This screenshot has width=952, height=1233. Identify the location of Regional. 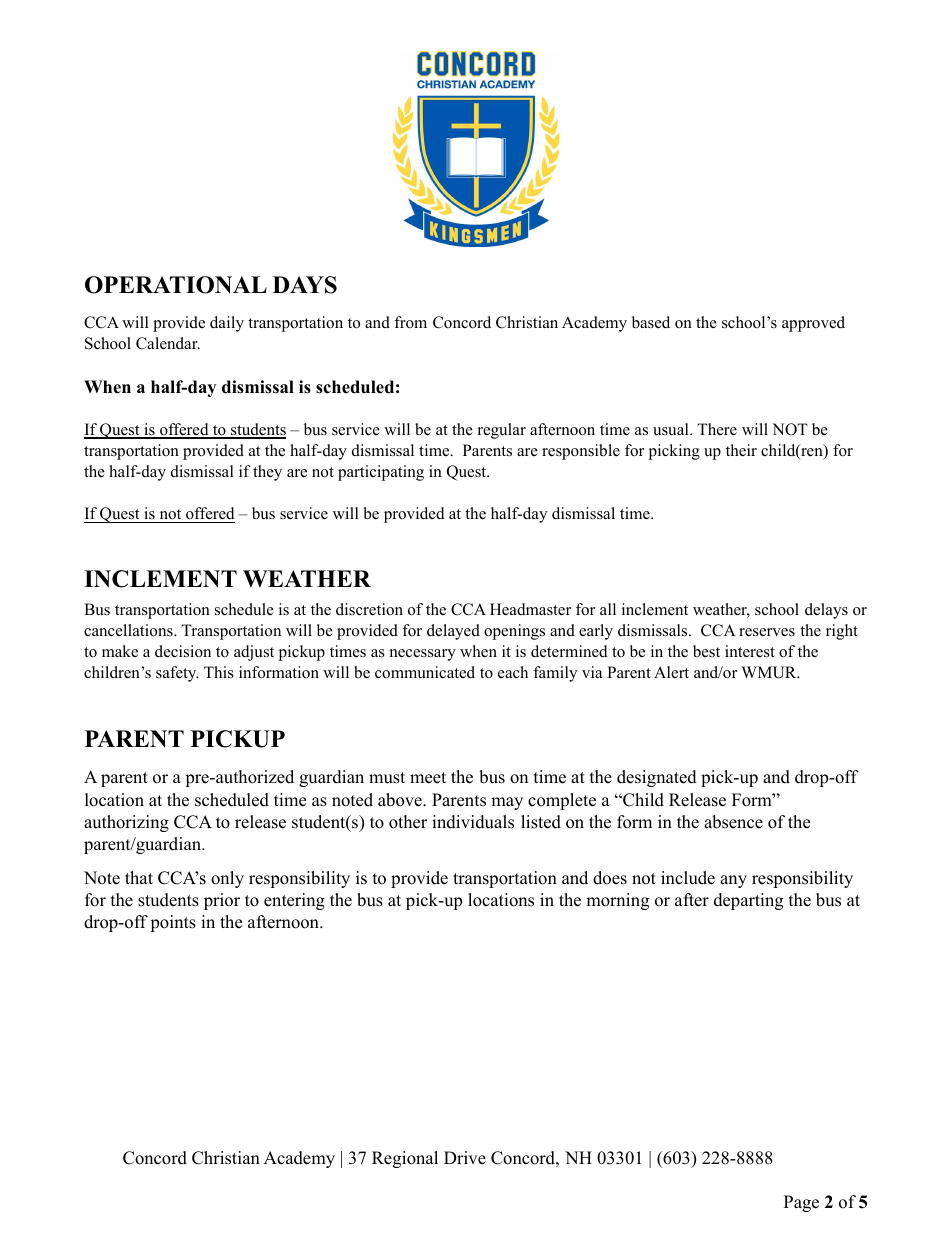
(405, 1159).
